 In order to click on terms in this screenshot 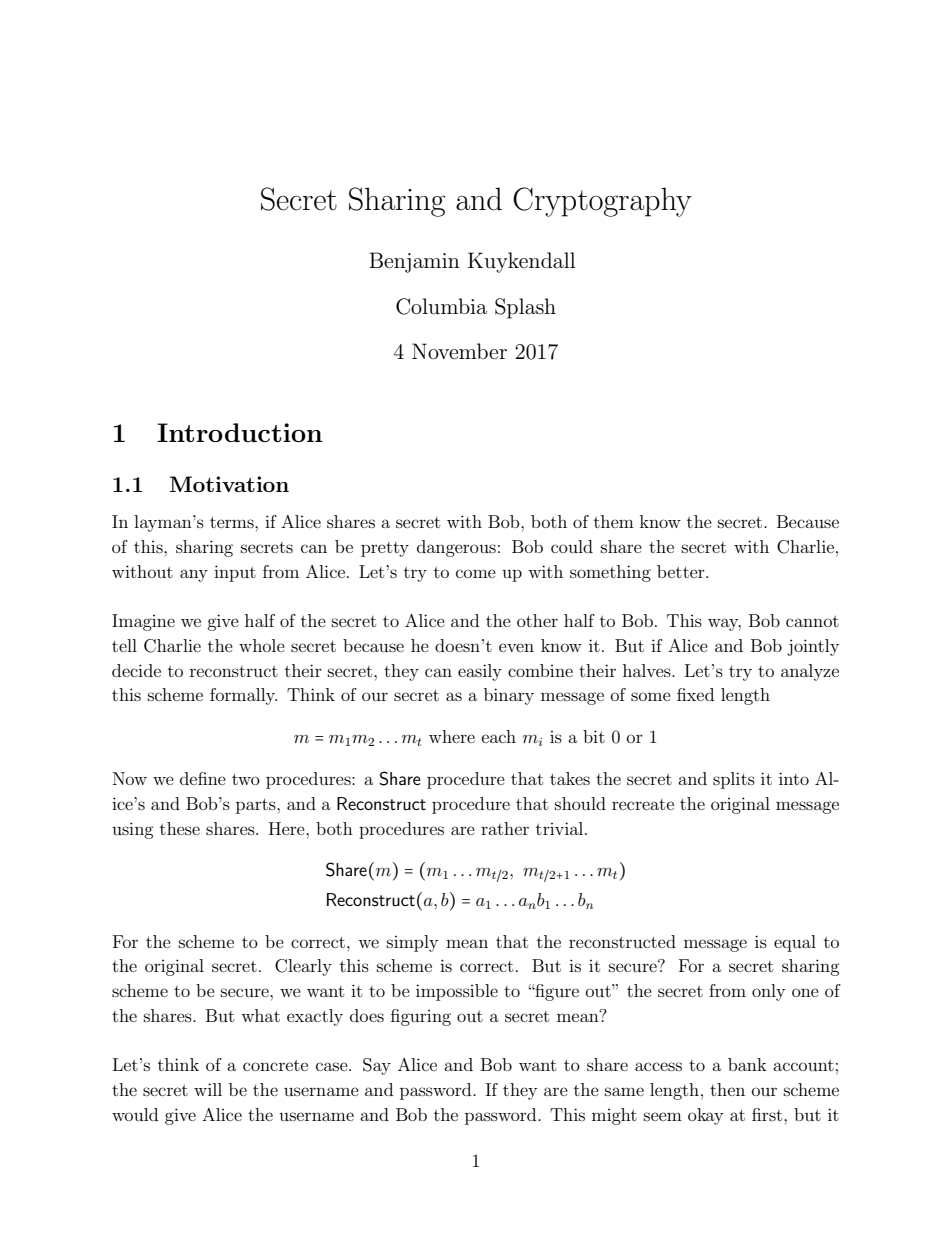, I will do `click(233, 522)`.
